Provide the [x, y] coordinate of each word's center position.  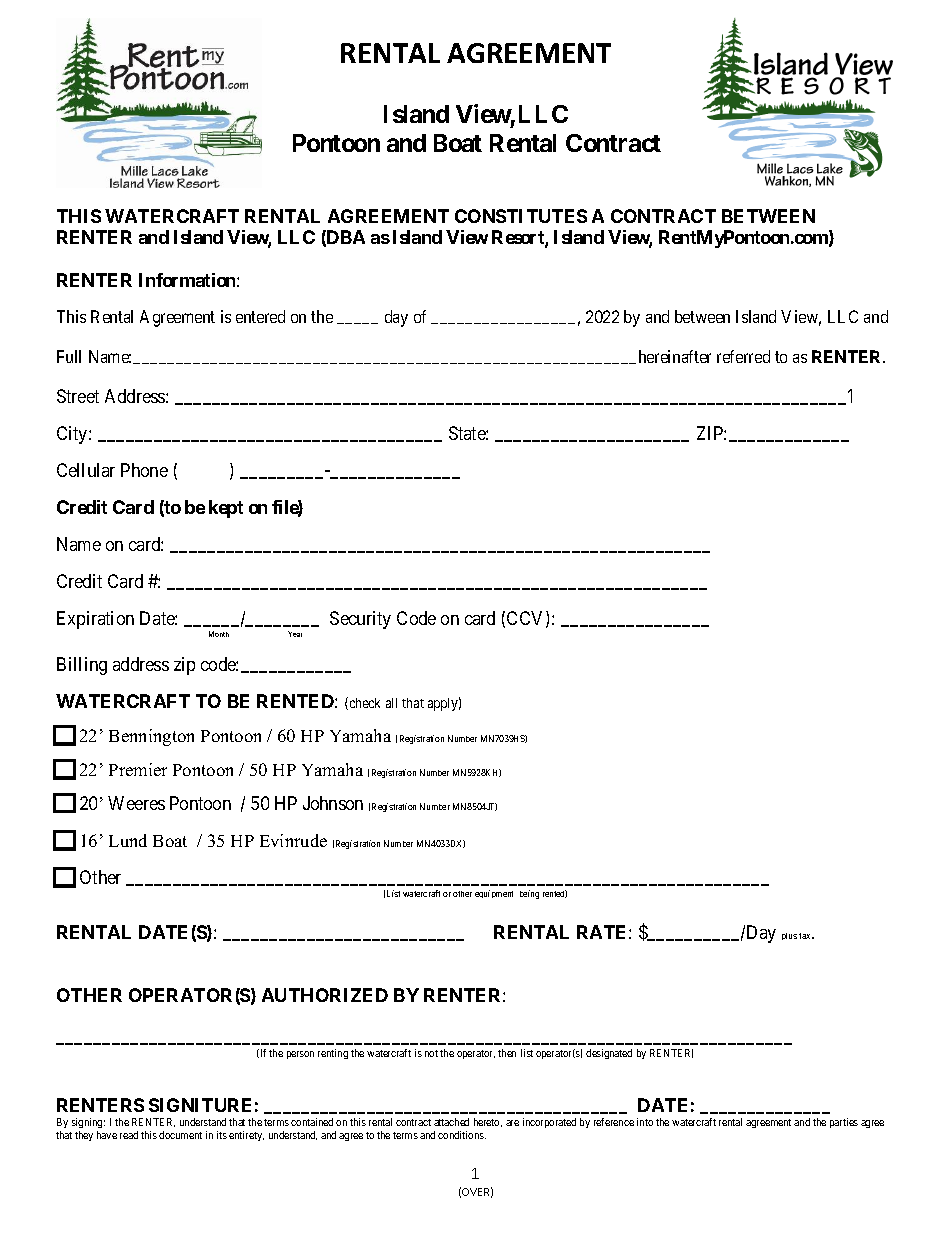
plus [789, 936]
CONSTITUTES [521, 216]
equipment [494, 894]
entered [260, 316]
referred [743, 356]
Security [360, 620]
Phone [144, 470]
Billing [82, 666]
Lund [128, 840]
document [180, 1135]
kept [226, 509]
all [391, 703]
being [529, 894]
